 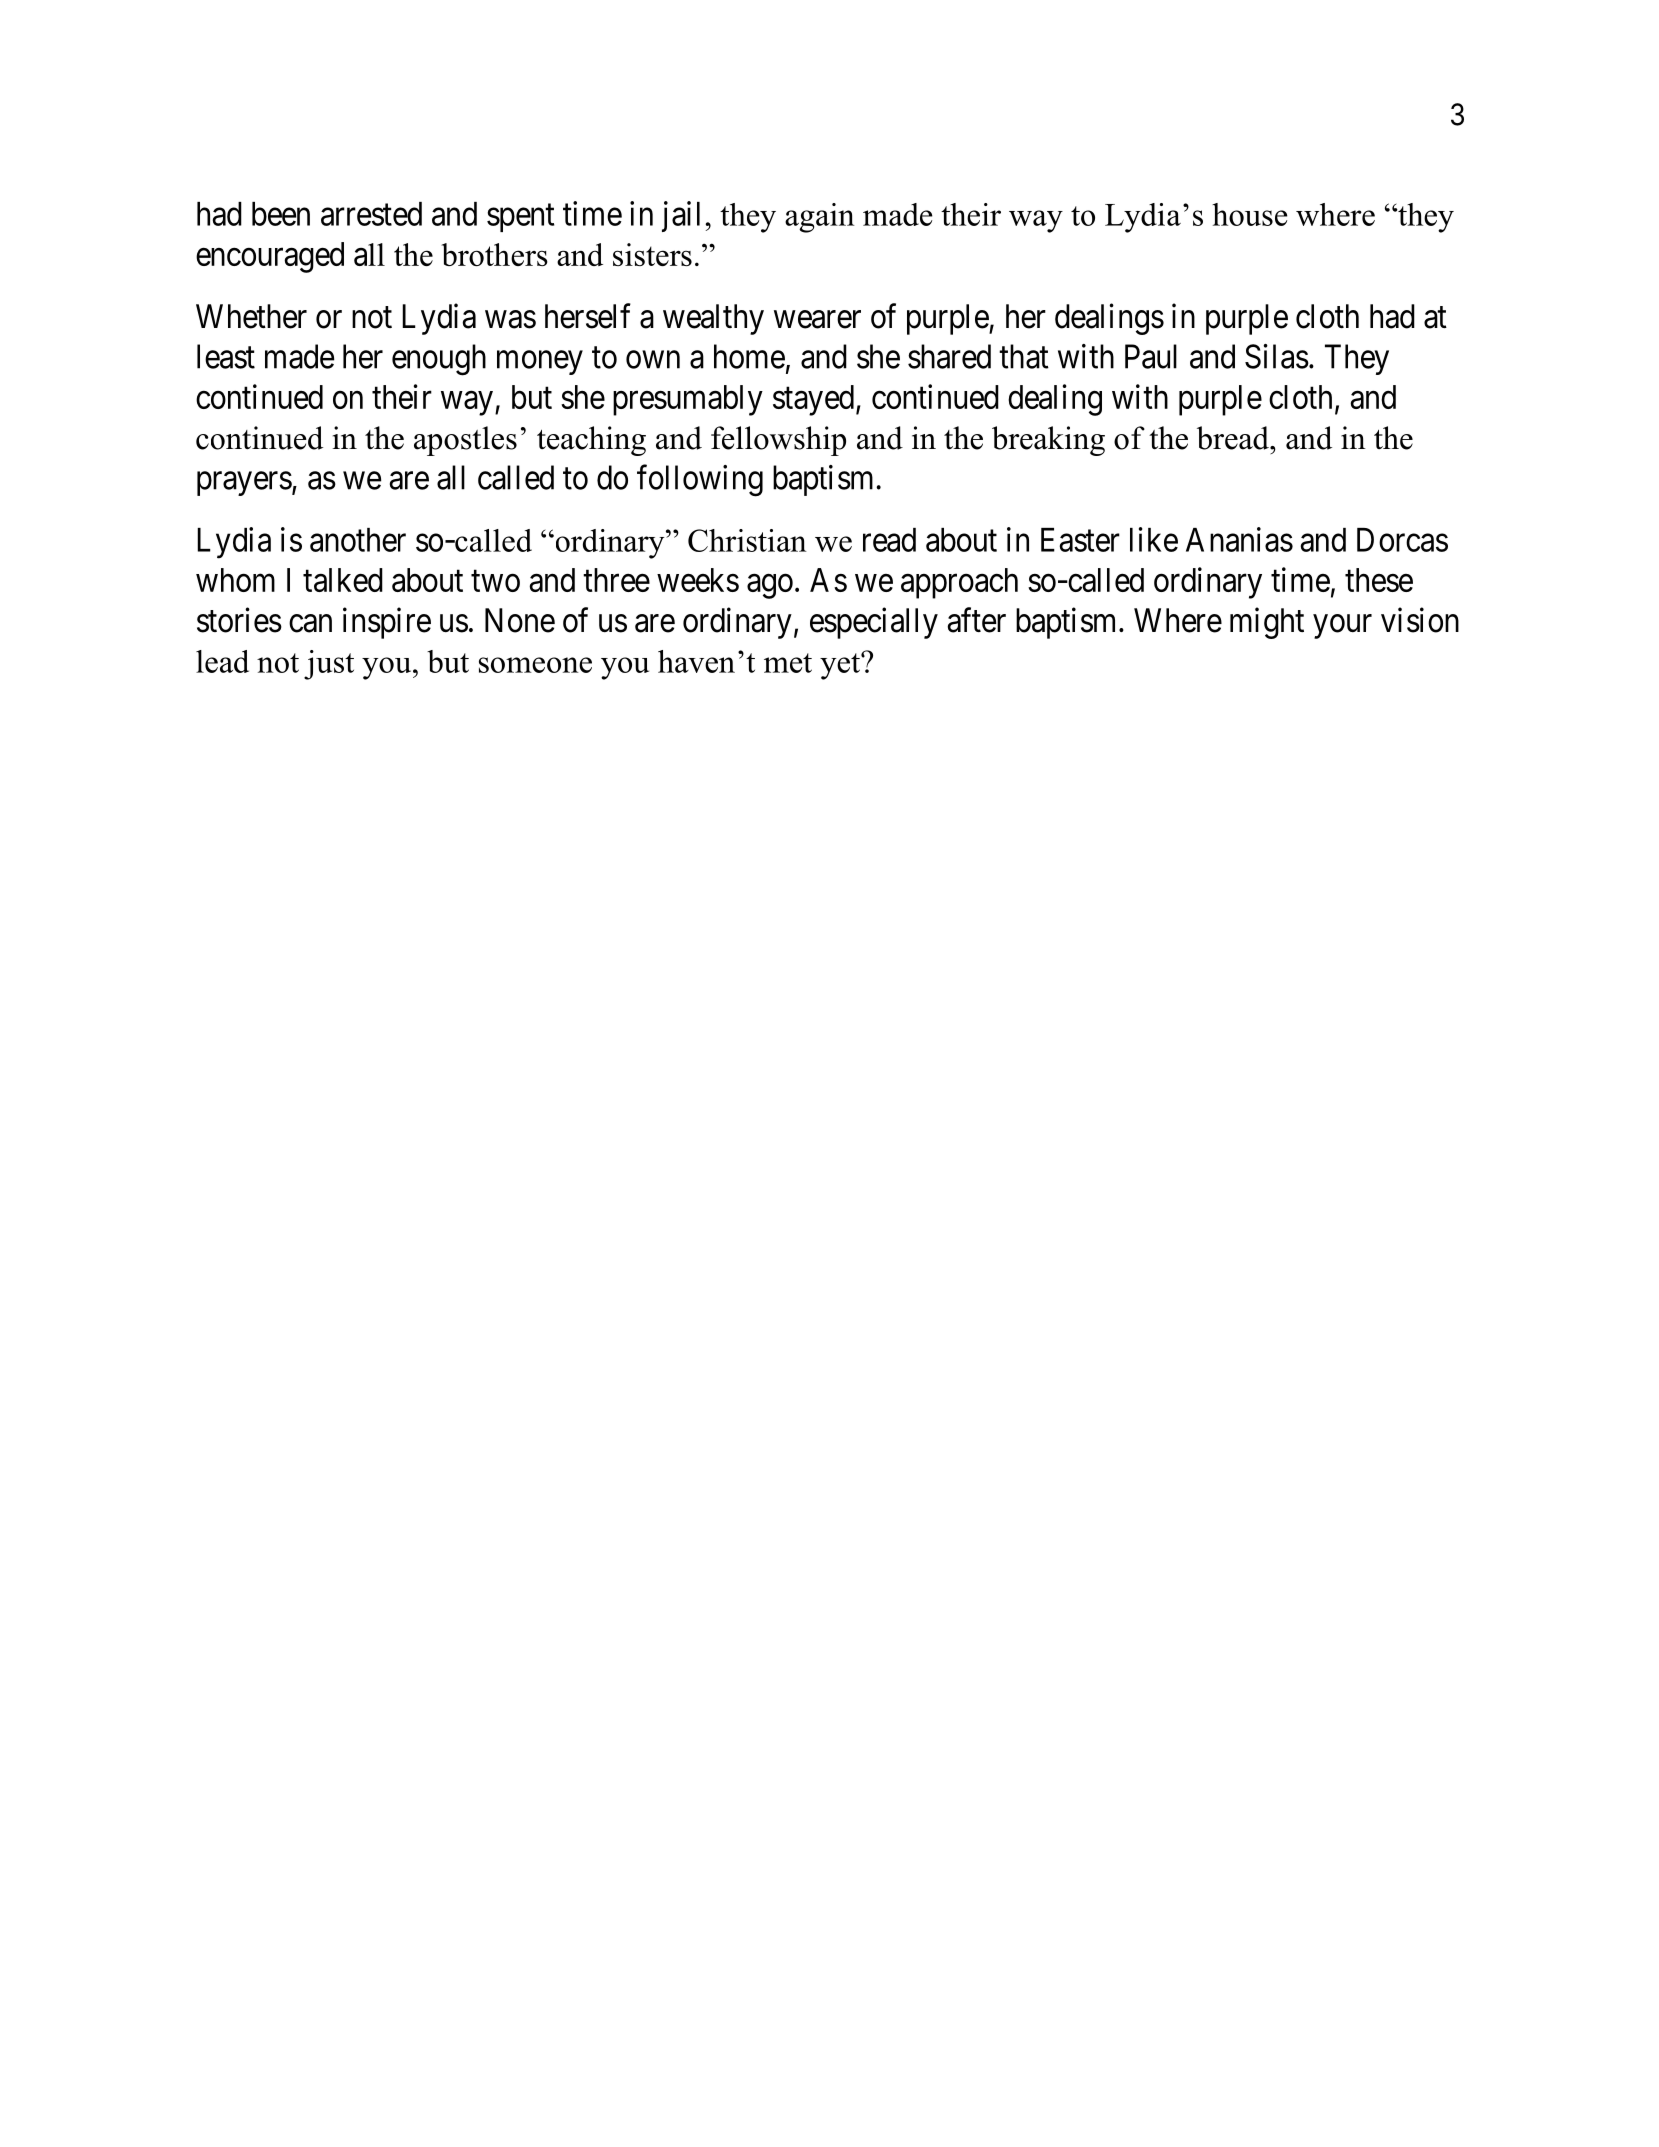 What do you see at coordinates (1151, 356) in the document?
I see `Paul` at bounding box center [1151, 356].
